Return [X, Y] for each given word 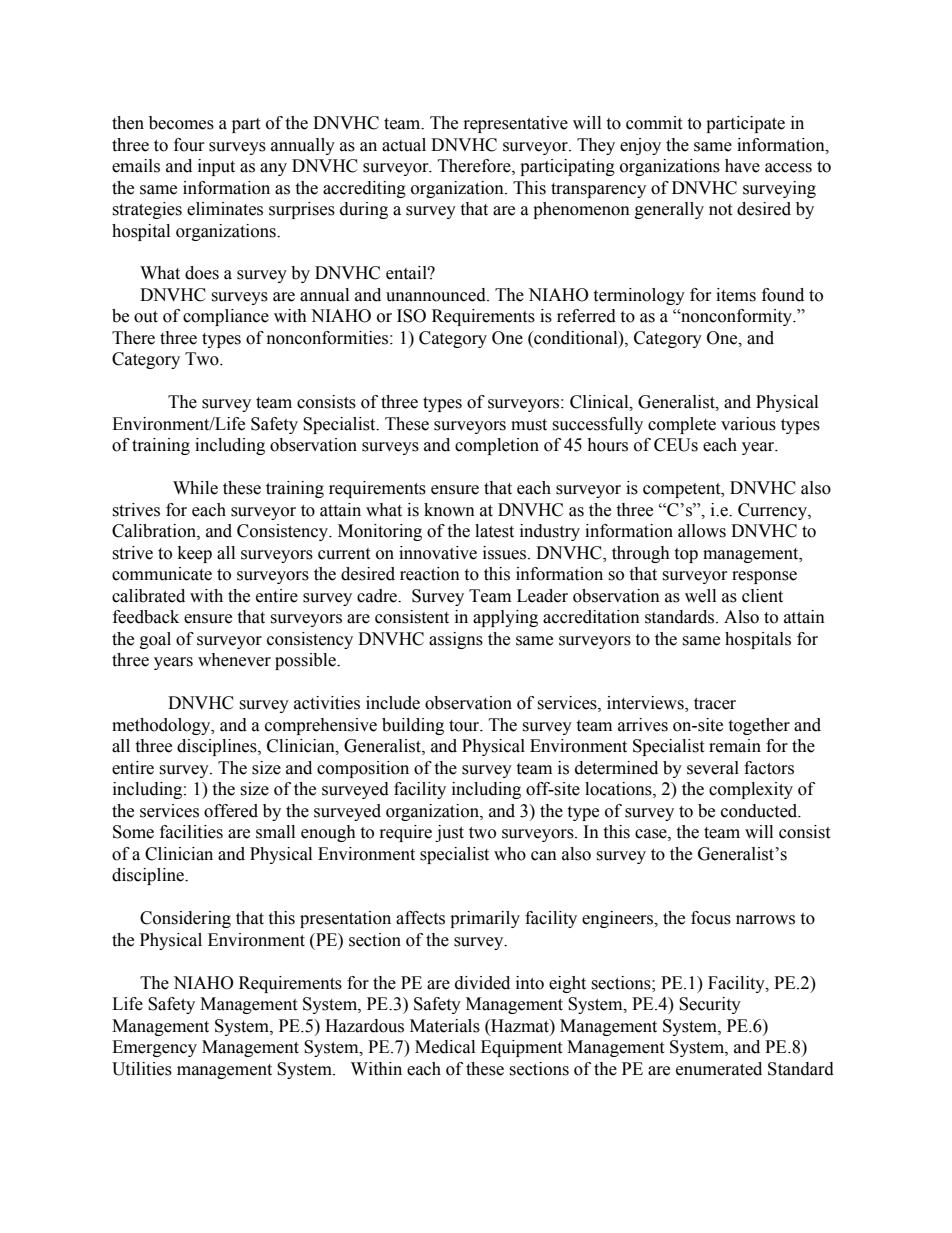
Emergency [154, 1048]
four [189, 145]
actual [404, 145]
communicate [162, 574]
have [742, 166]
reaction [430, 574]
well [700, 596]
